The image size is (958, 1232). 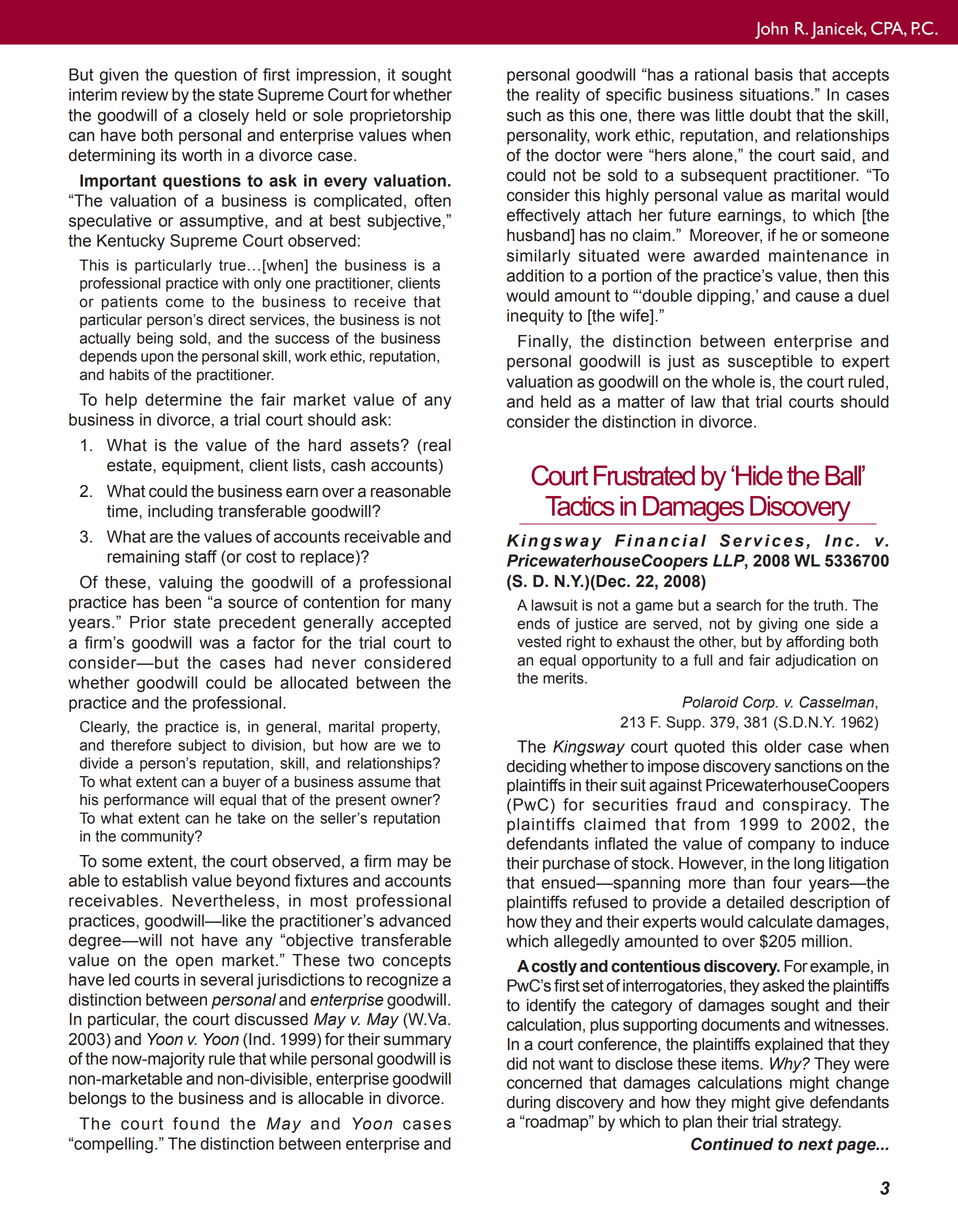 What do you see at coordinates (774, 74) in the screenshot?
I see `basis` at bounding box center [774, 74].
